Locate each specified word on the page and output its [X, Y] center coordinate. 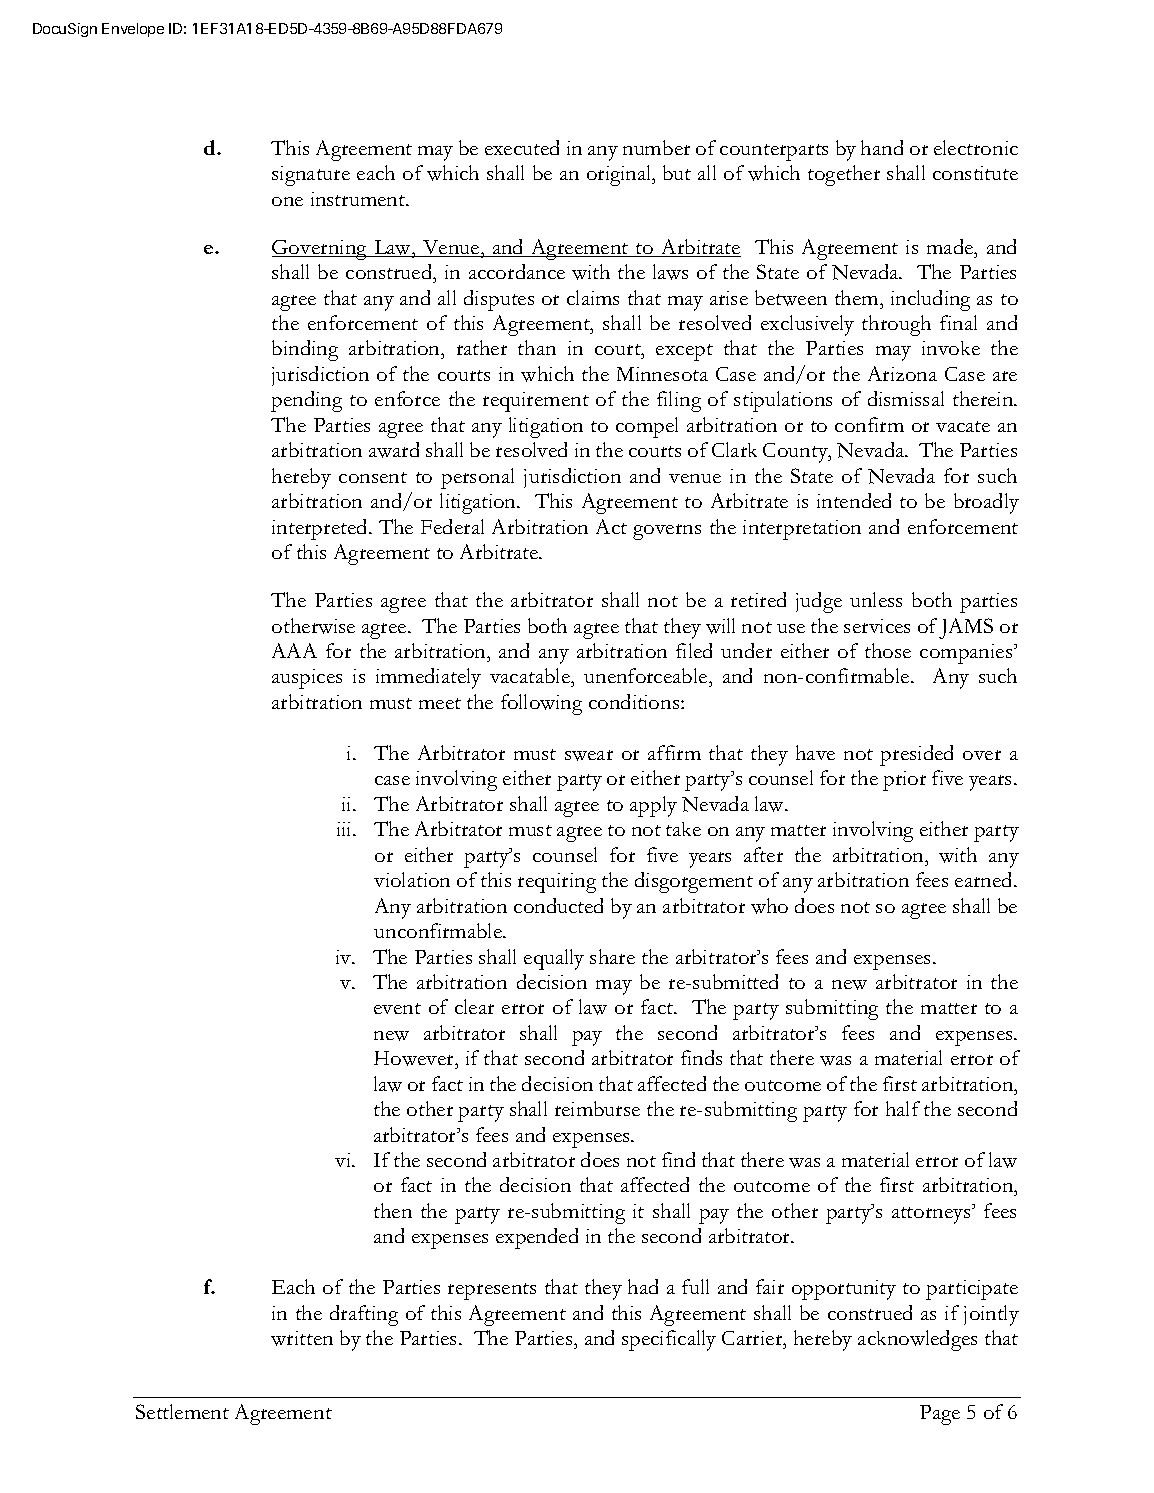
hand [882, 147]
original [620, 175]
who [769, 906]
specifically [669, 1340]
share [612, 956]
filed [694, 650]
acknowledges [917, 1340]
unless [876, 599]
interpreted [321, 529]
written [302, 1338]
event [397, 1008]
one [287, 201]
